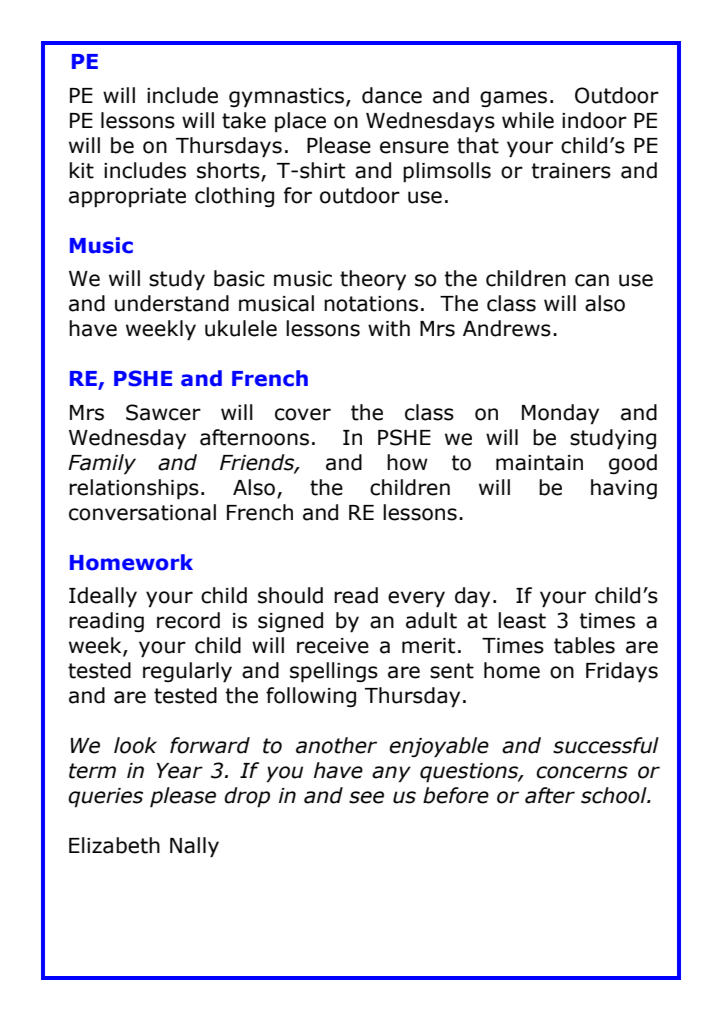 This page has height=1021, width=722. What do you see at coordinates (134, 489) in the page?
I see `relationships` at bounding box center [134, 489].
